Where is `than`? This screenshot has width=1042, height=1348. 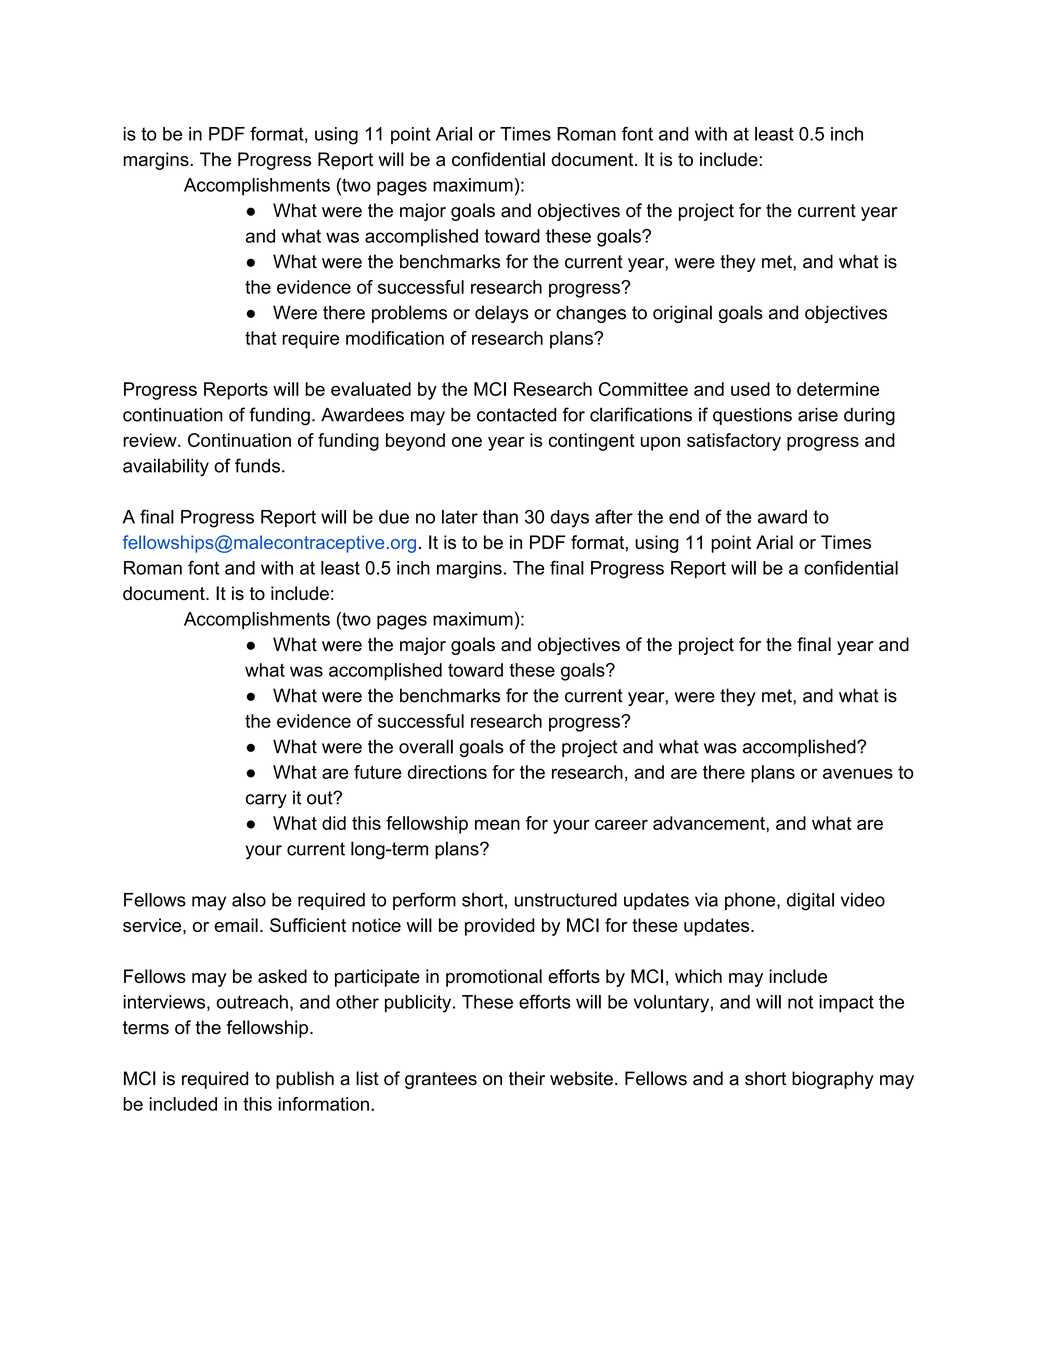 than is located at coordinates (500, 517).
